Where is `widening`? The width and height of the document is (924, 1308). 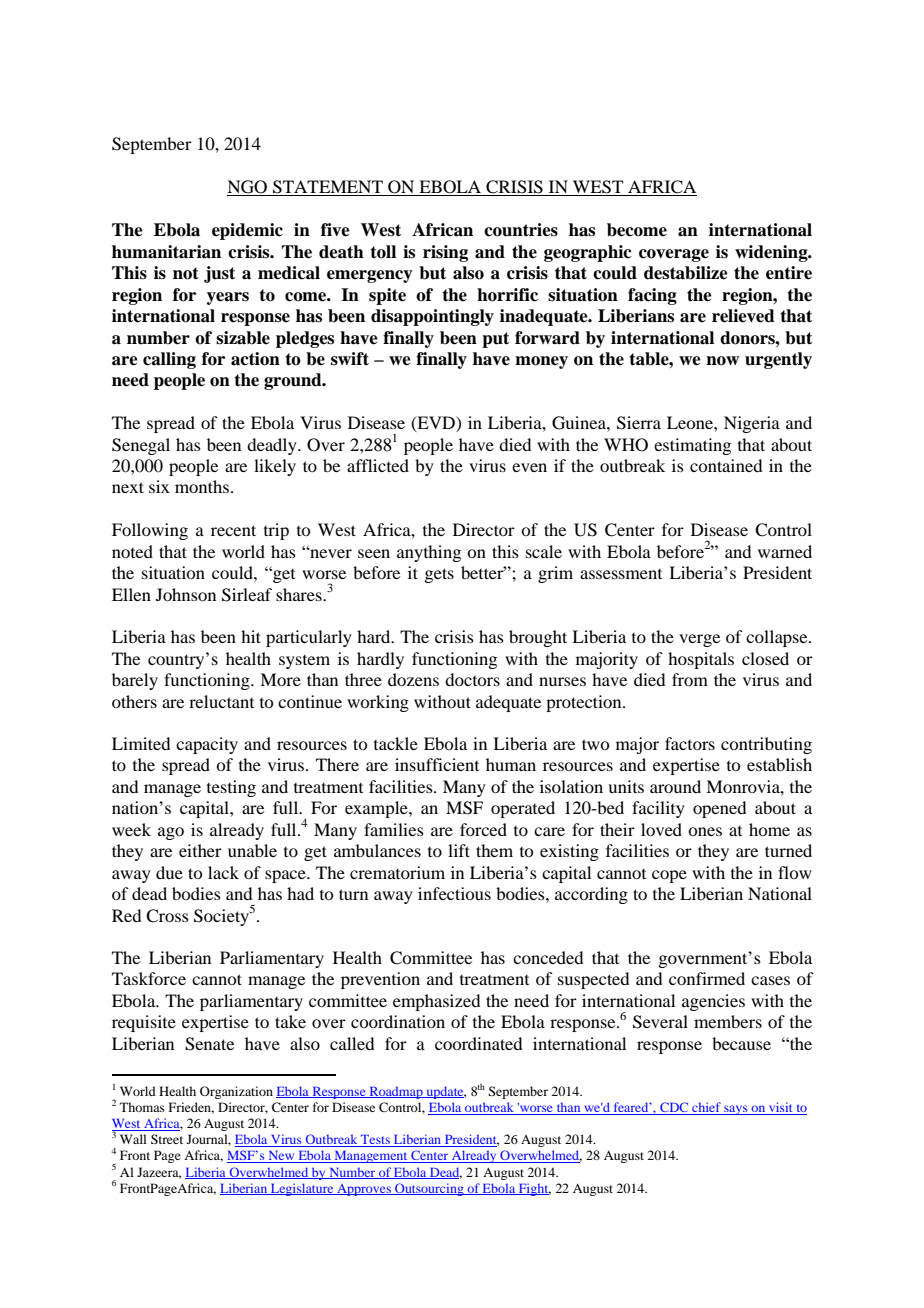 widening is located at coordinates (772, 253).
